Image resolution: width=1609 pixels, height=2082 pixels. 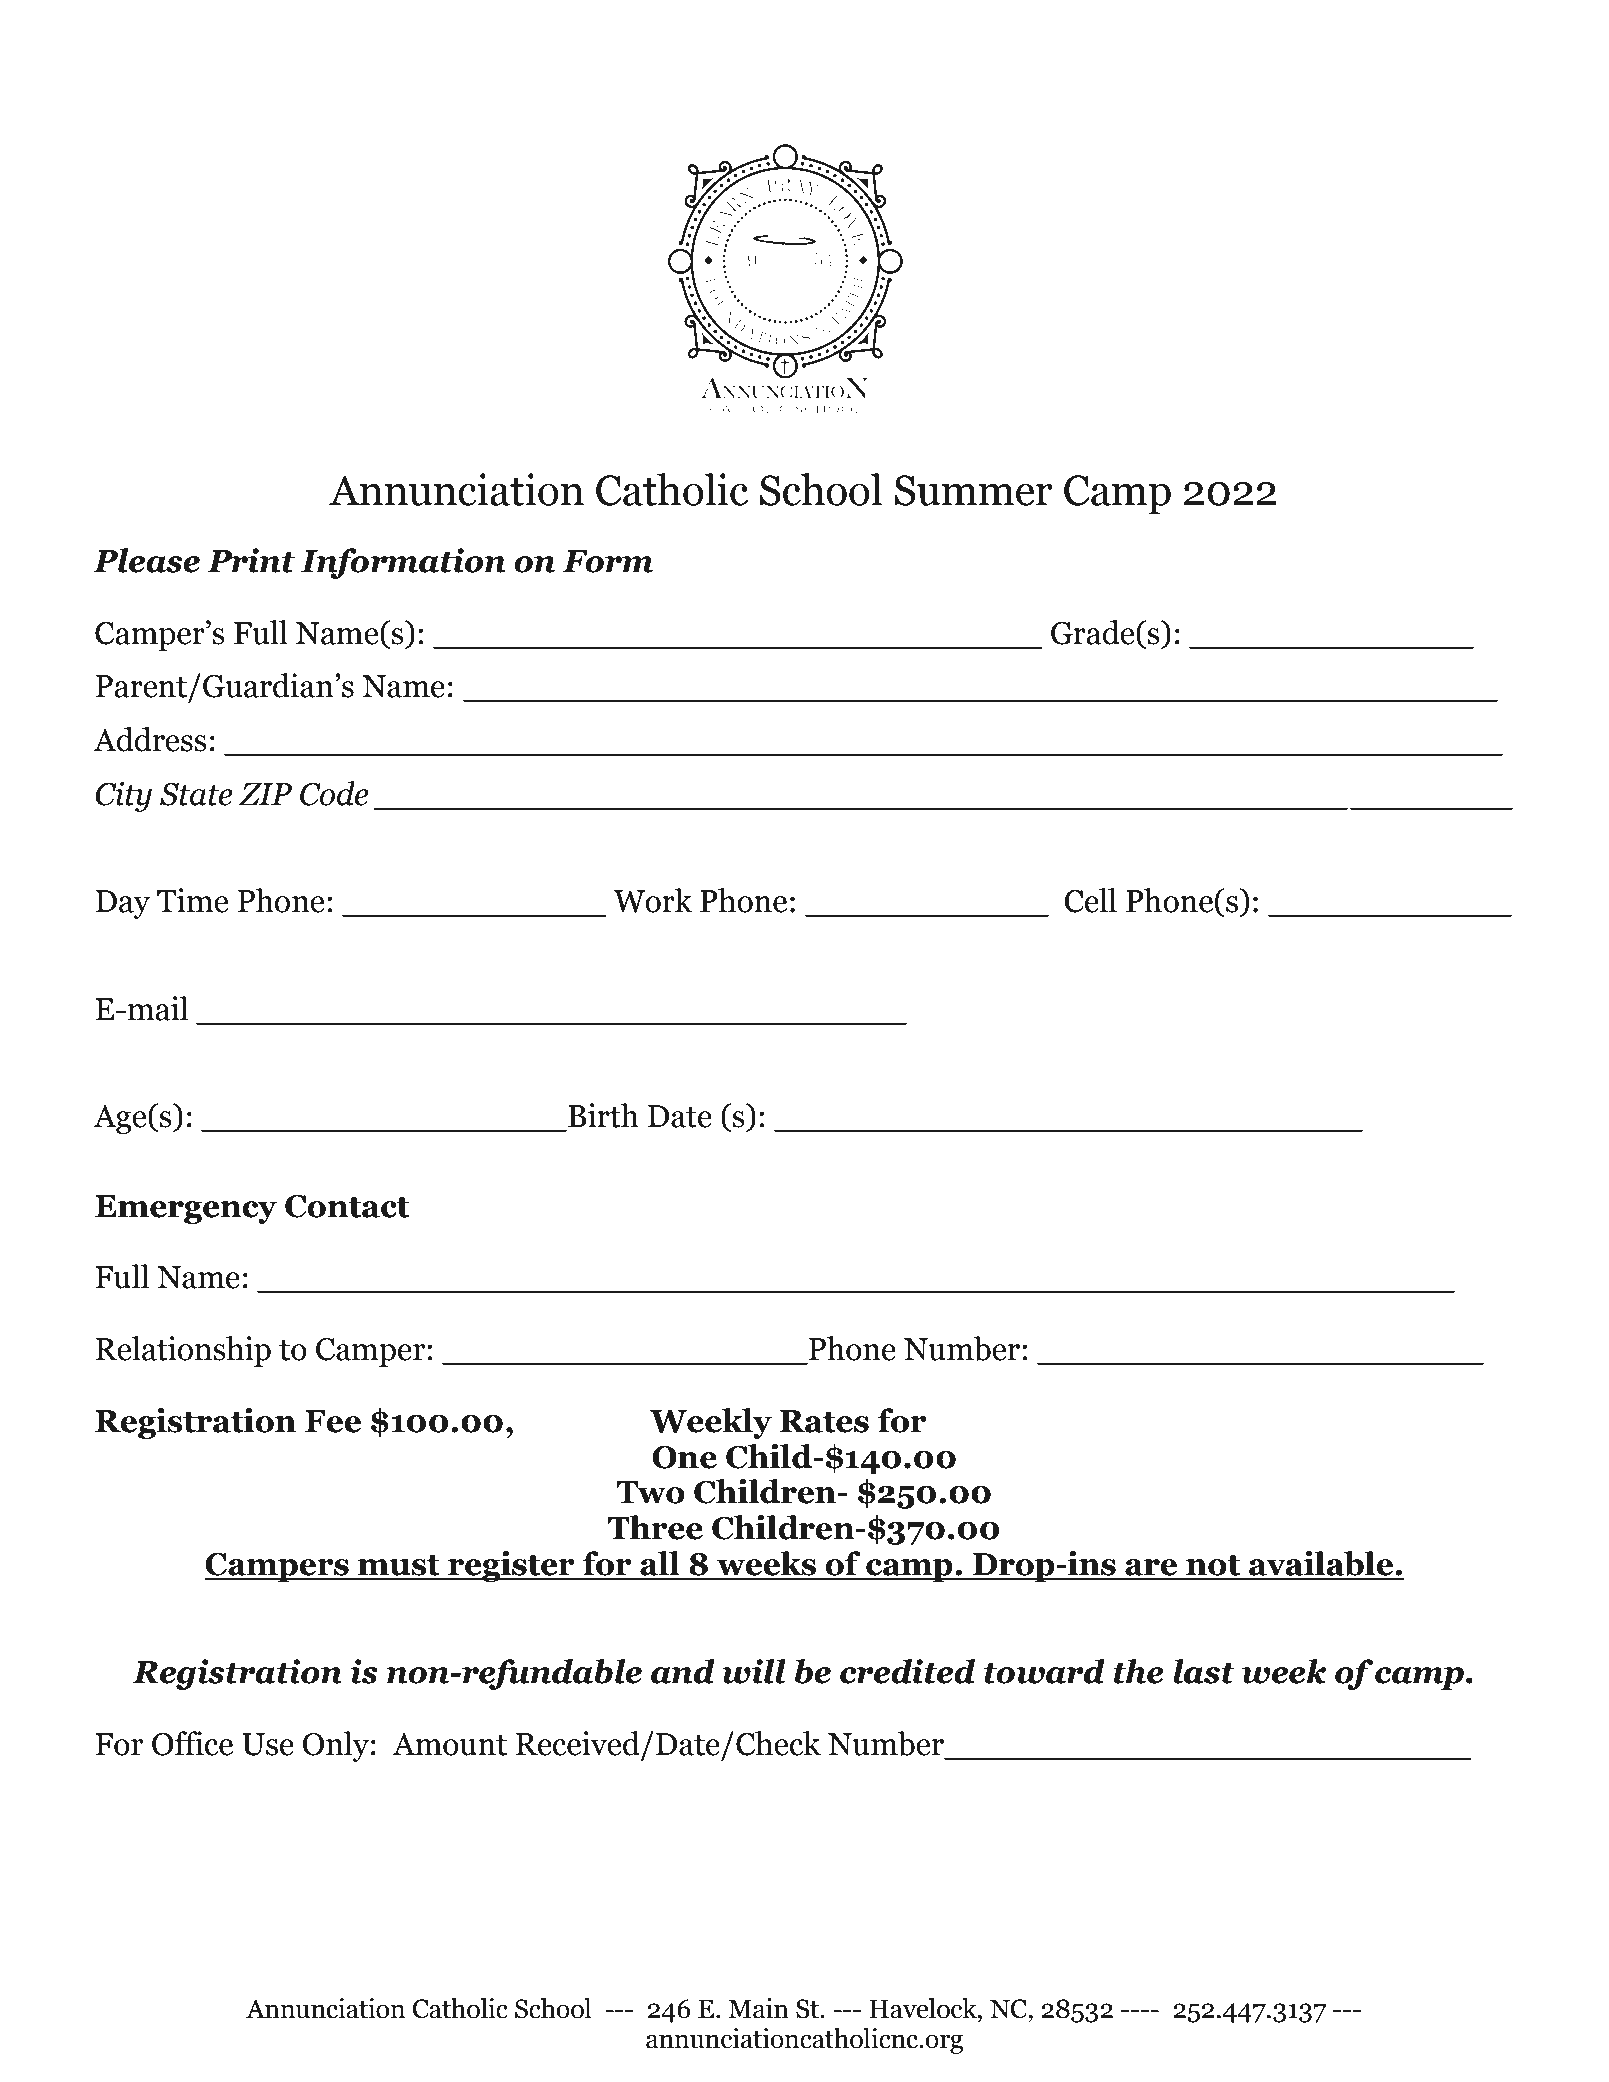 What do you see at coordinates (653, 900) in the image?
I see `Work` at bounding box center [653, 900].
